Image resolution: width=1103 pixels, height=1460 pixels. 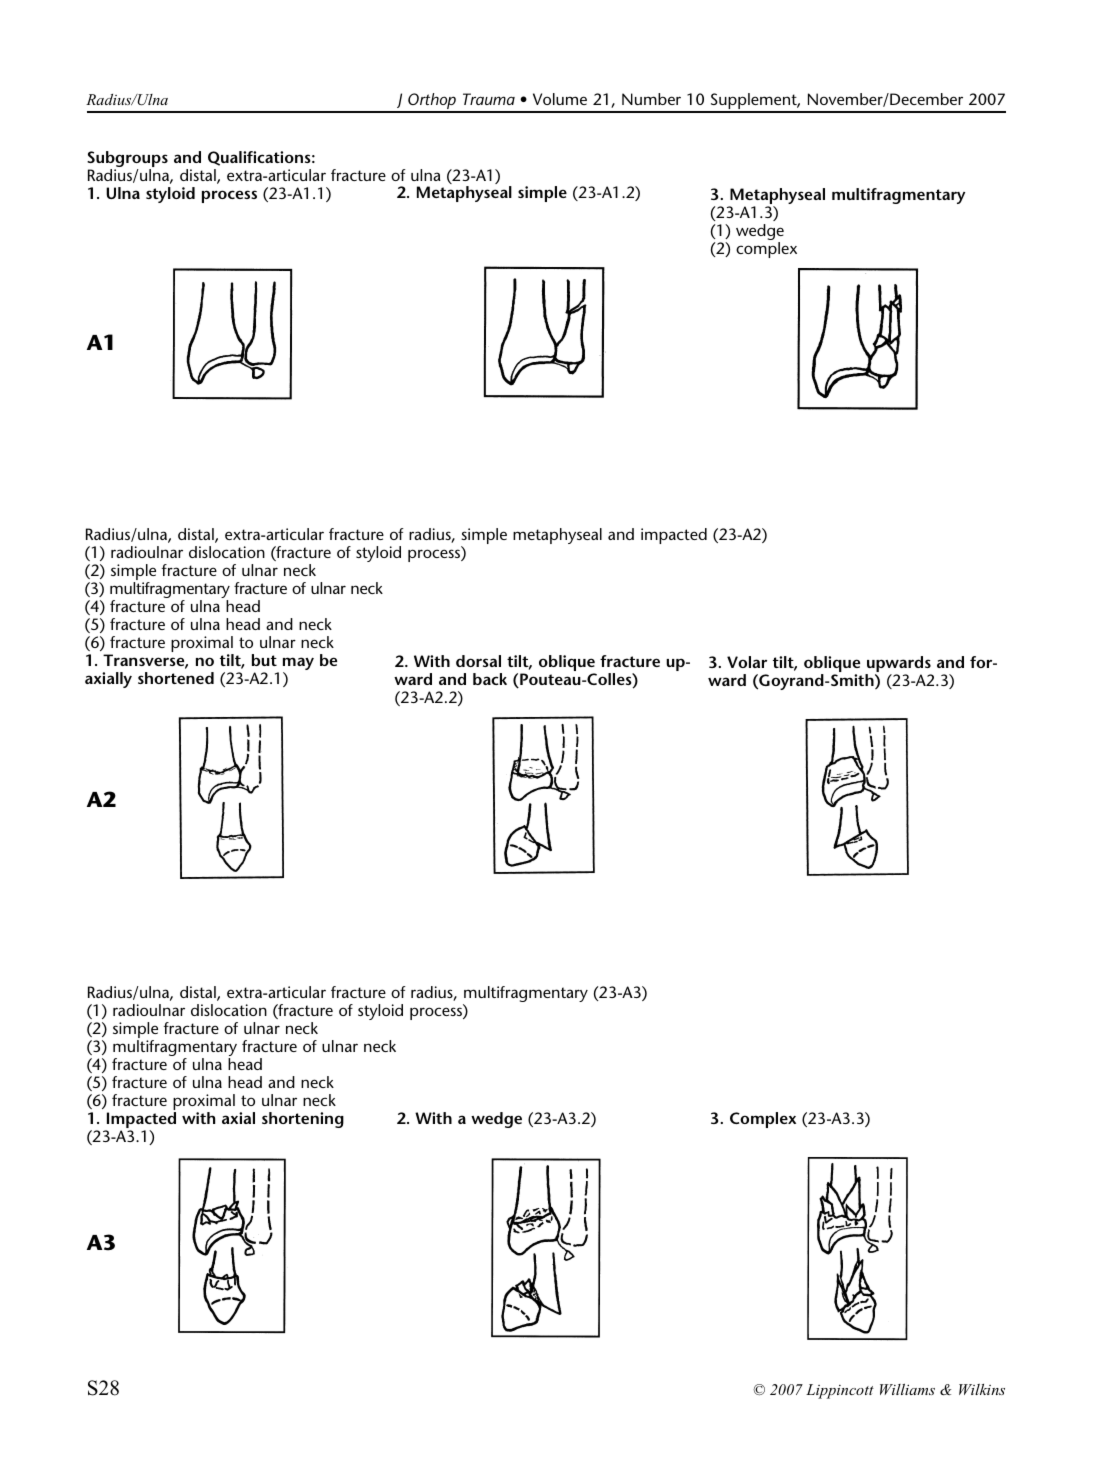 I want to click on shortened, so click(x=176, y=678).
